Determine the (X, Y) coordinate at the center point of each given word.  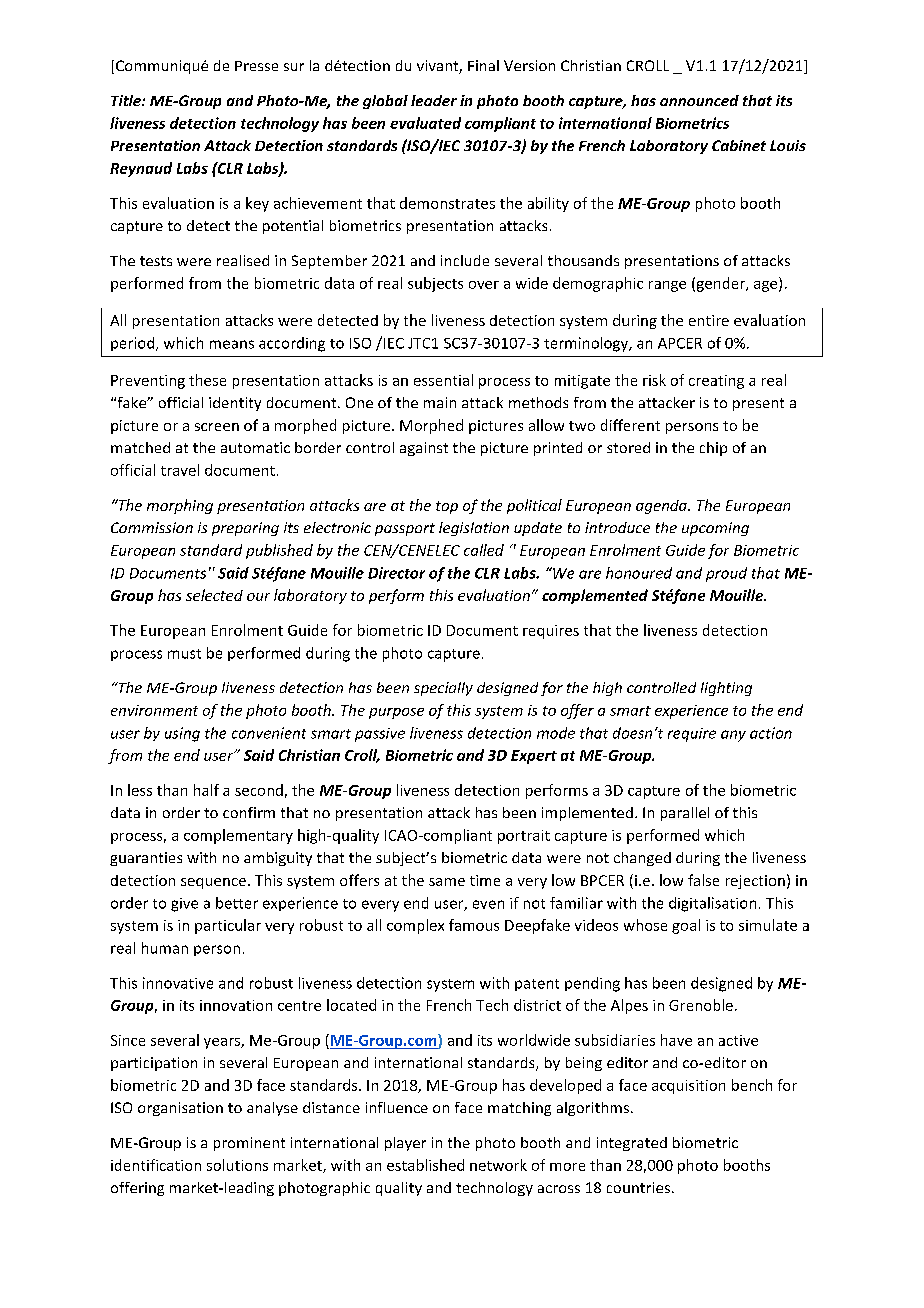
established (425, 1165)
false (703, 880)
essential (443, 380)
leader (434, 100)
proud (726, 574)
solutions (237, 1165)
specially (443, 689)
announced (699, 100)
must (184, 654)
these (207, 380)
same (447, 882)
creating (716, 382)
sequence (213, 883)
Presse (256, 66)
